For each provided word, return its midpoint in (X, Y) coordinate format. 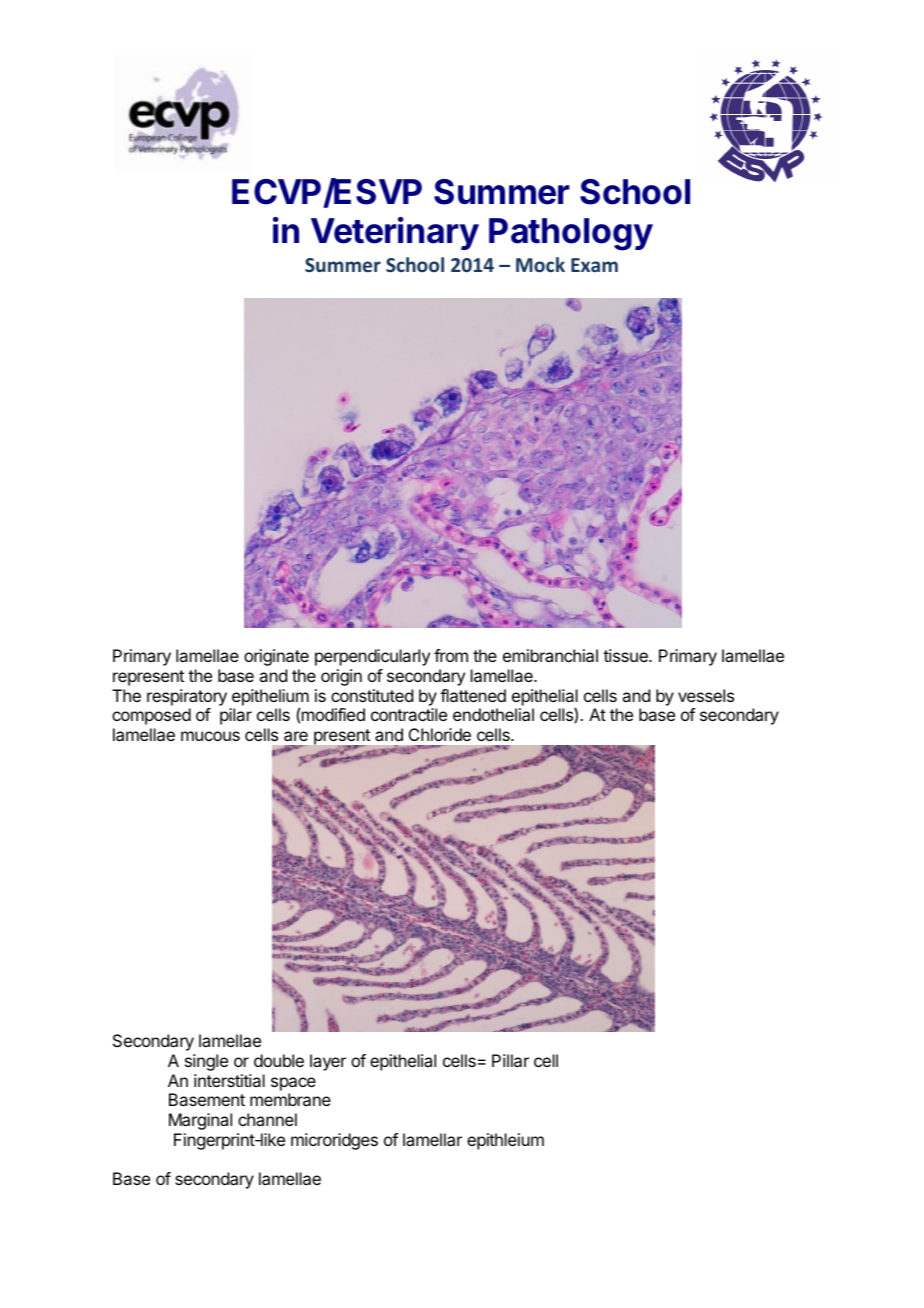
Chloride (440, 734)
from (451, 655)
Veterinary (395, 233)
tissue (626, 655)
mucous (210, 736)
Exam (594, 265)
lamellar (432, 1139)
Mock (540, 264)
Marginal (200, 1121)
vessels (706, 695)
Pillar (510, 1060)
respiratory (187, 697)
